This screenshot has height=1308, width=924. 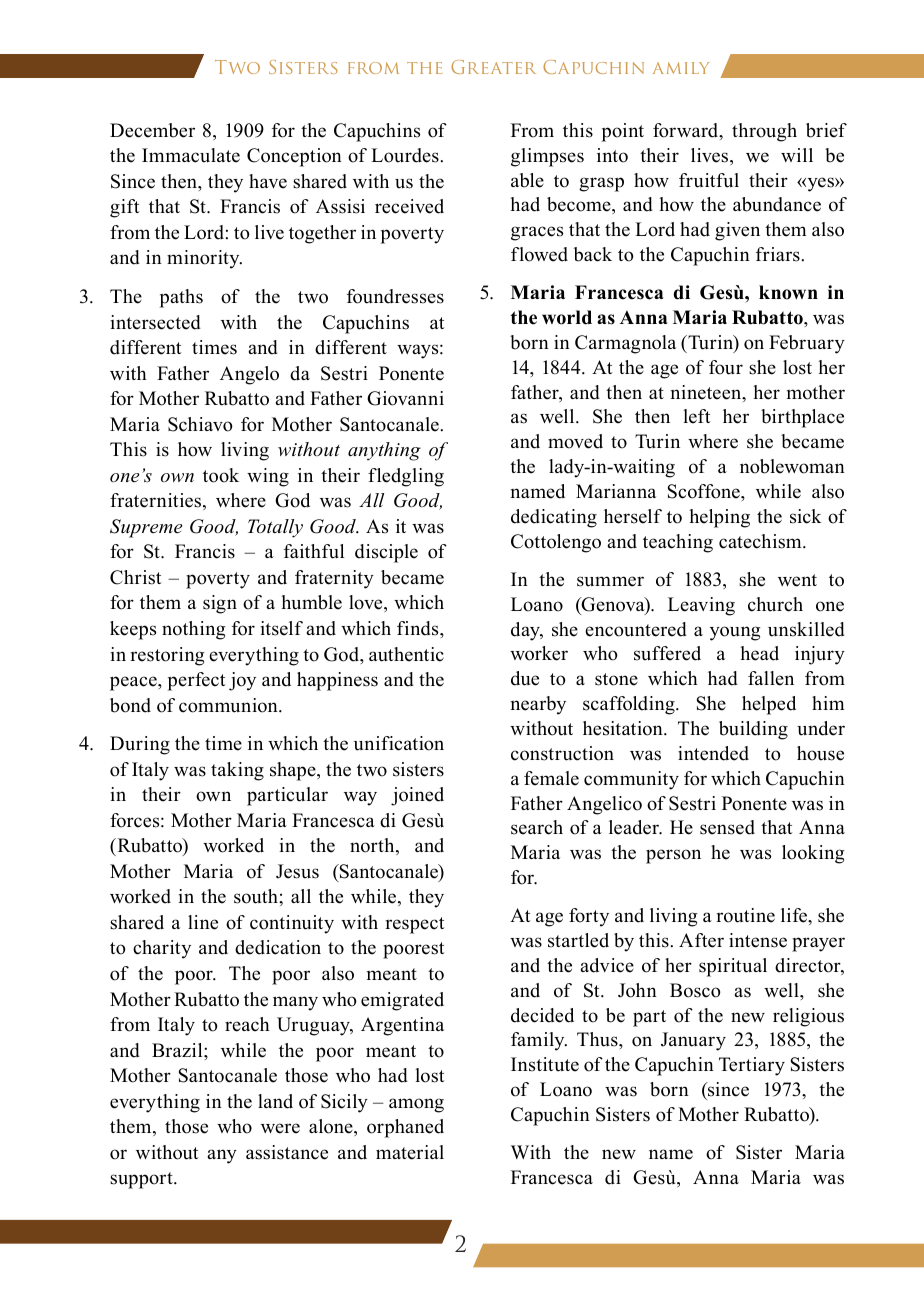 I want to click on Greater, so click(x=493, y=67).
